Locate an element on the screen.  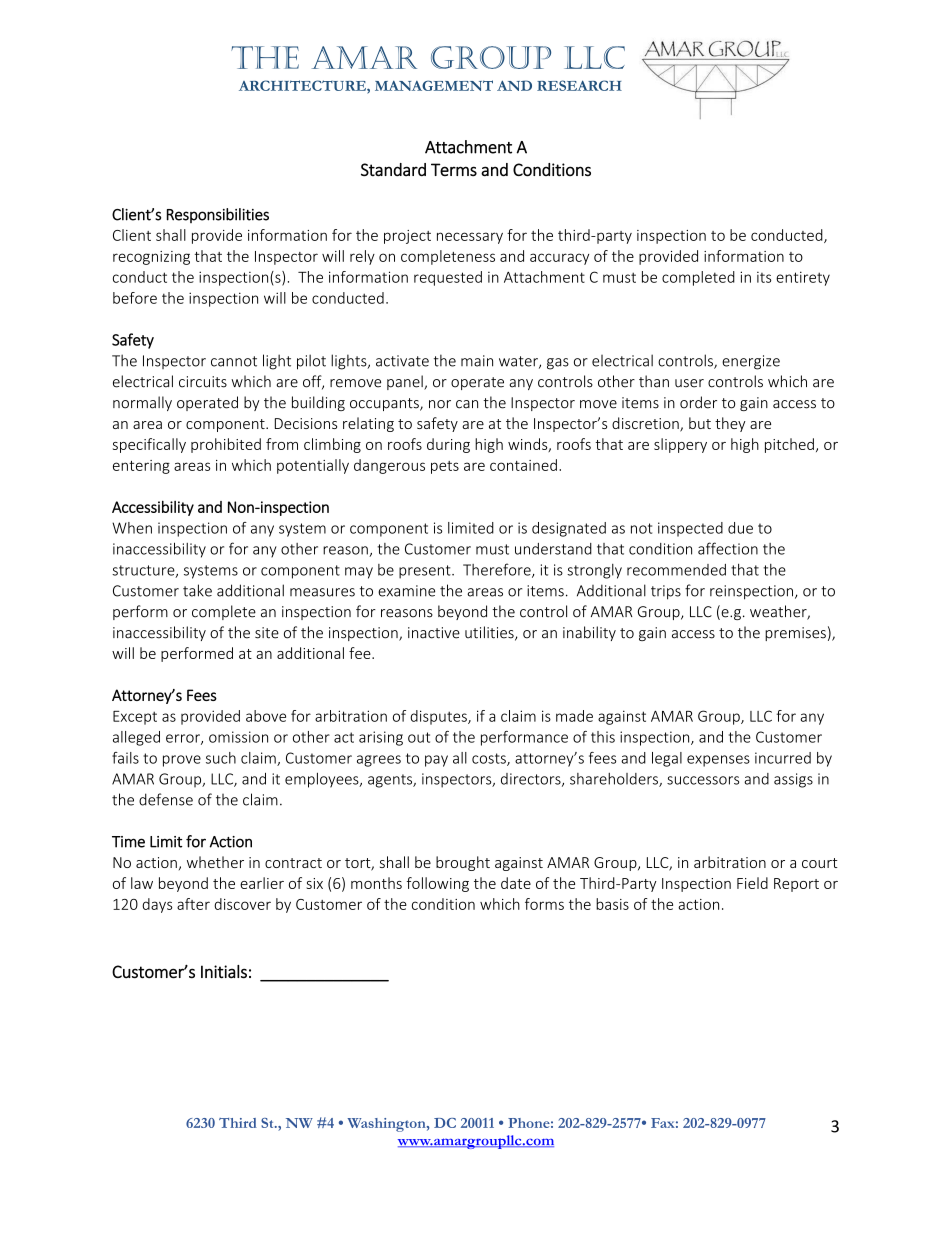
premises is located at coordinates (795, 634).
